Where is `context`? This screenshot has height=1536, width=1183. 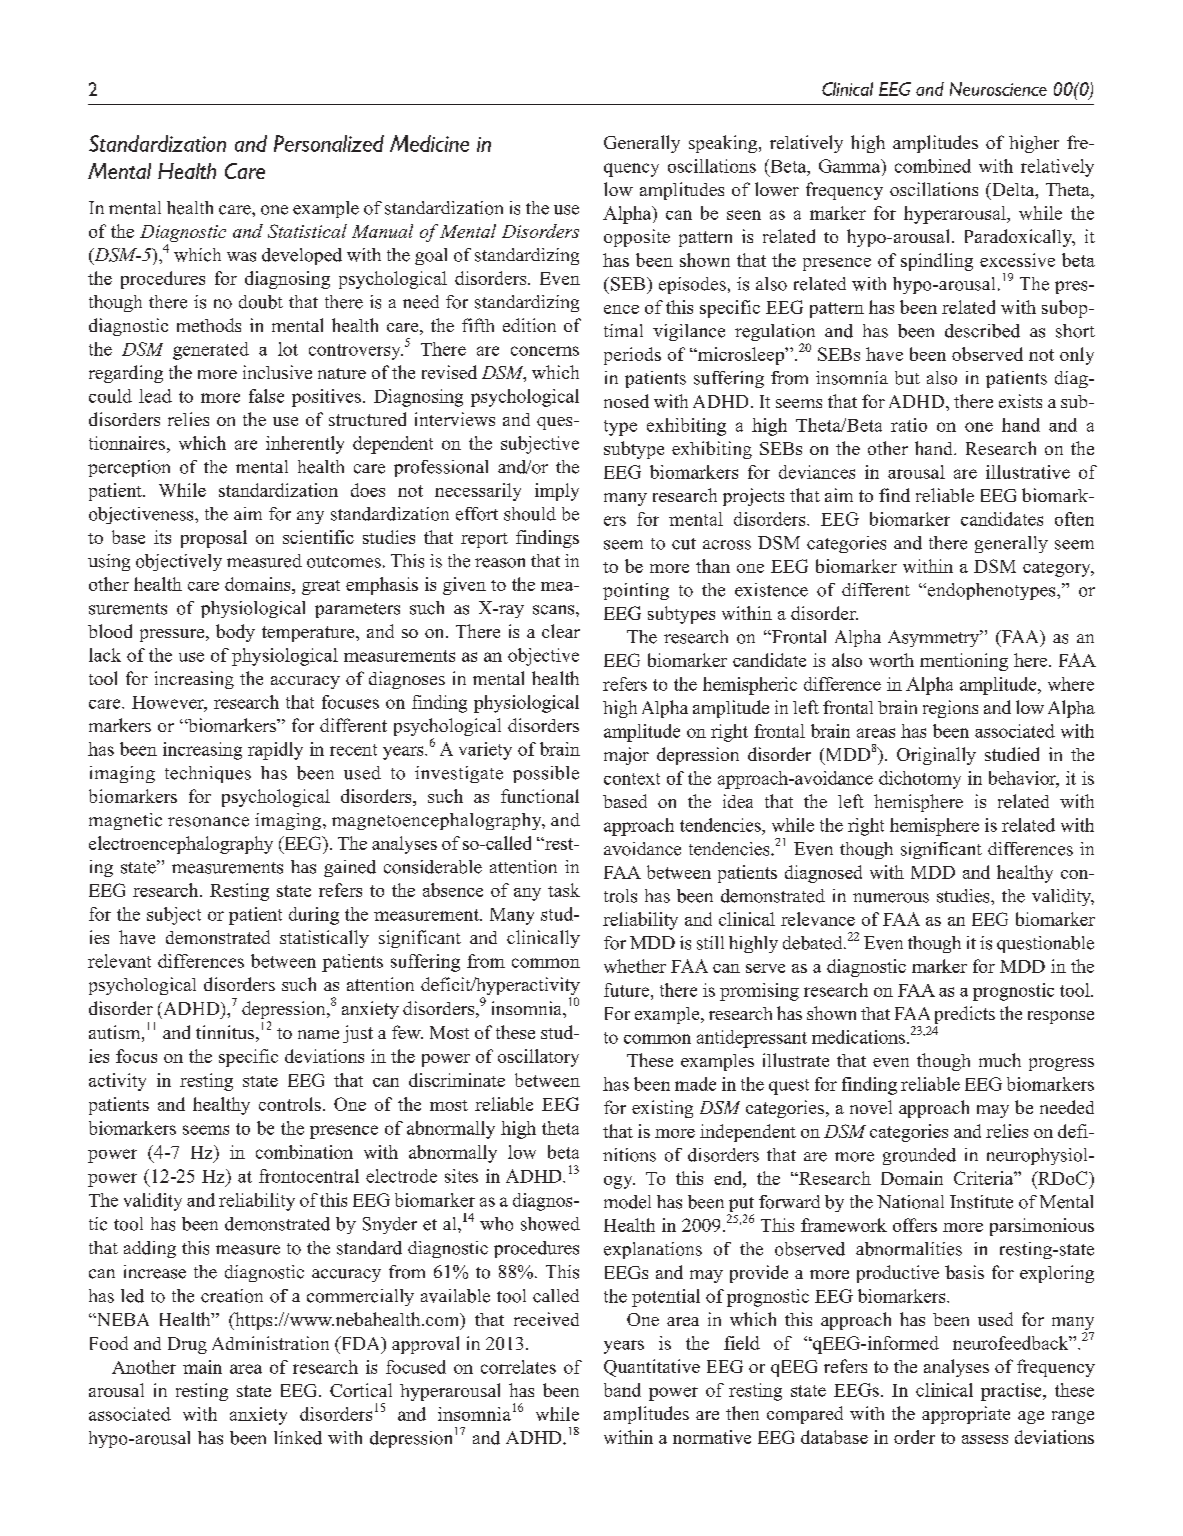
context is located at coordinates (632, 779).
